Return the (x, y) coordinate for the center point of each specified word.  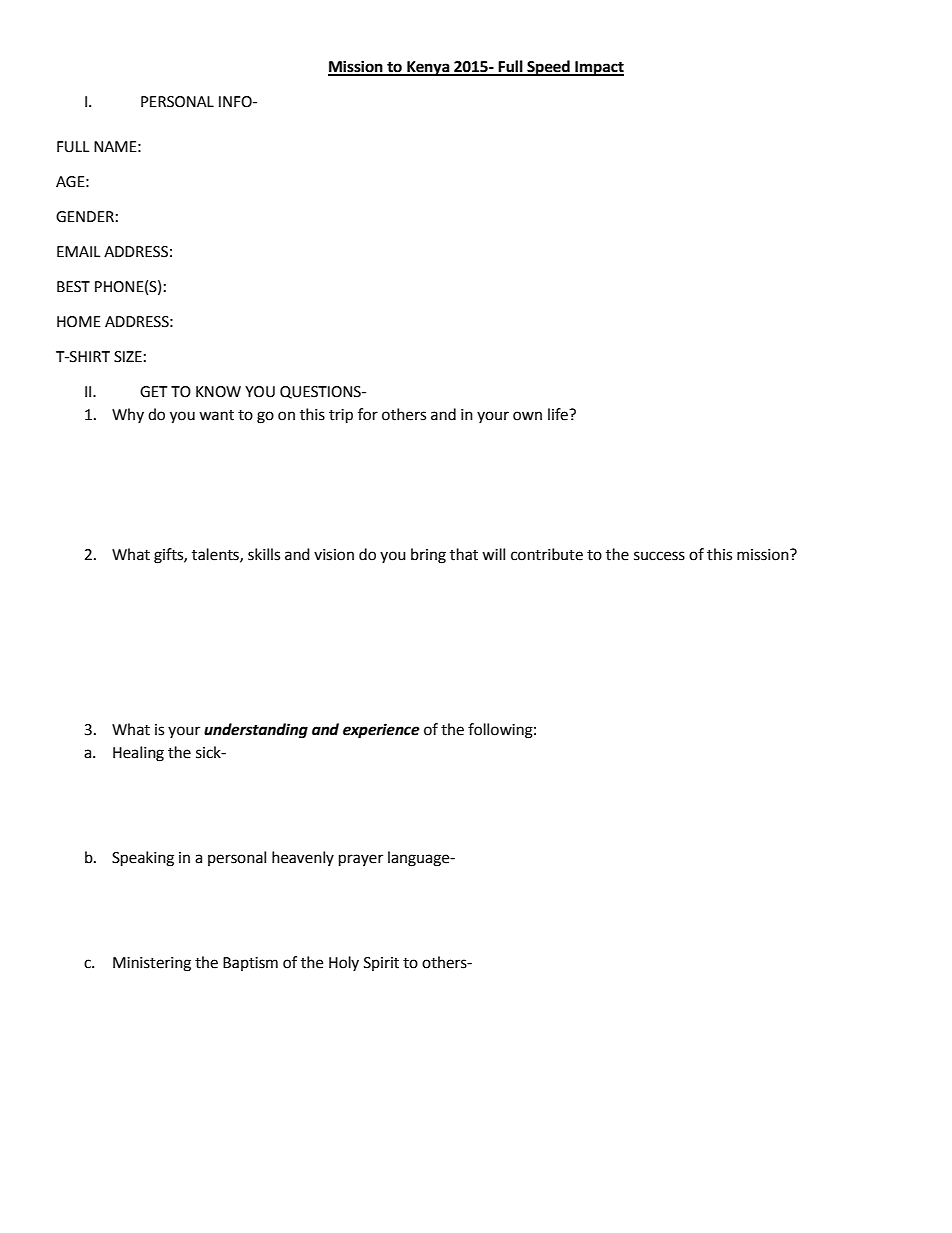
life (559, 414)
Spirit (381, 964)
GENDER (85, 217)
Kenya (428, 68)
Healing (138, 754)
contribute (547, 554)
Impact (598, 68)
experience (381, 731)
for (368, 414)
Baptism (250, 964)
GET (154, 392)
